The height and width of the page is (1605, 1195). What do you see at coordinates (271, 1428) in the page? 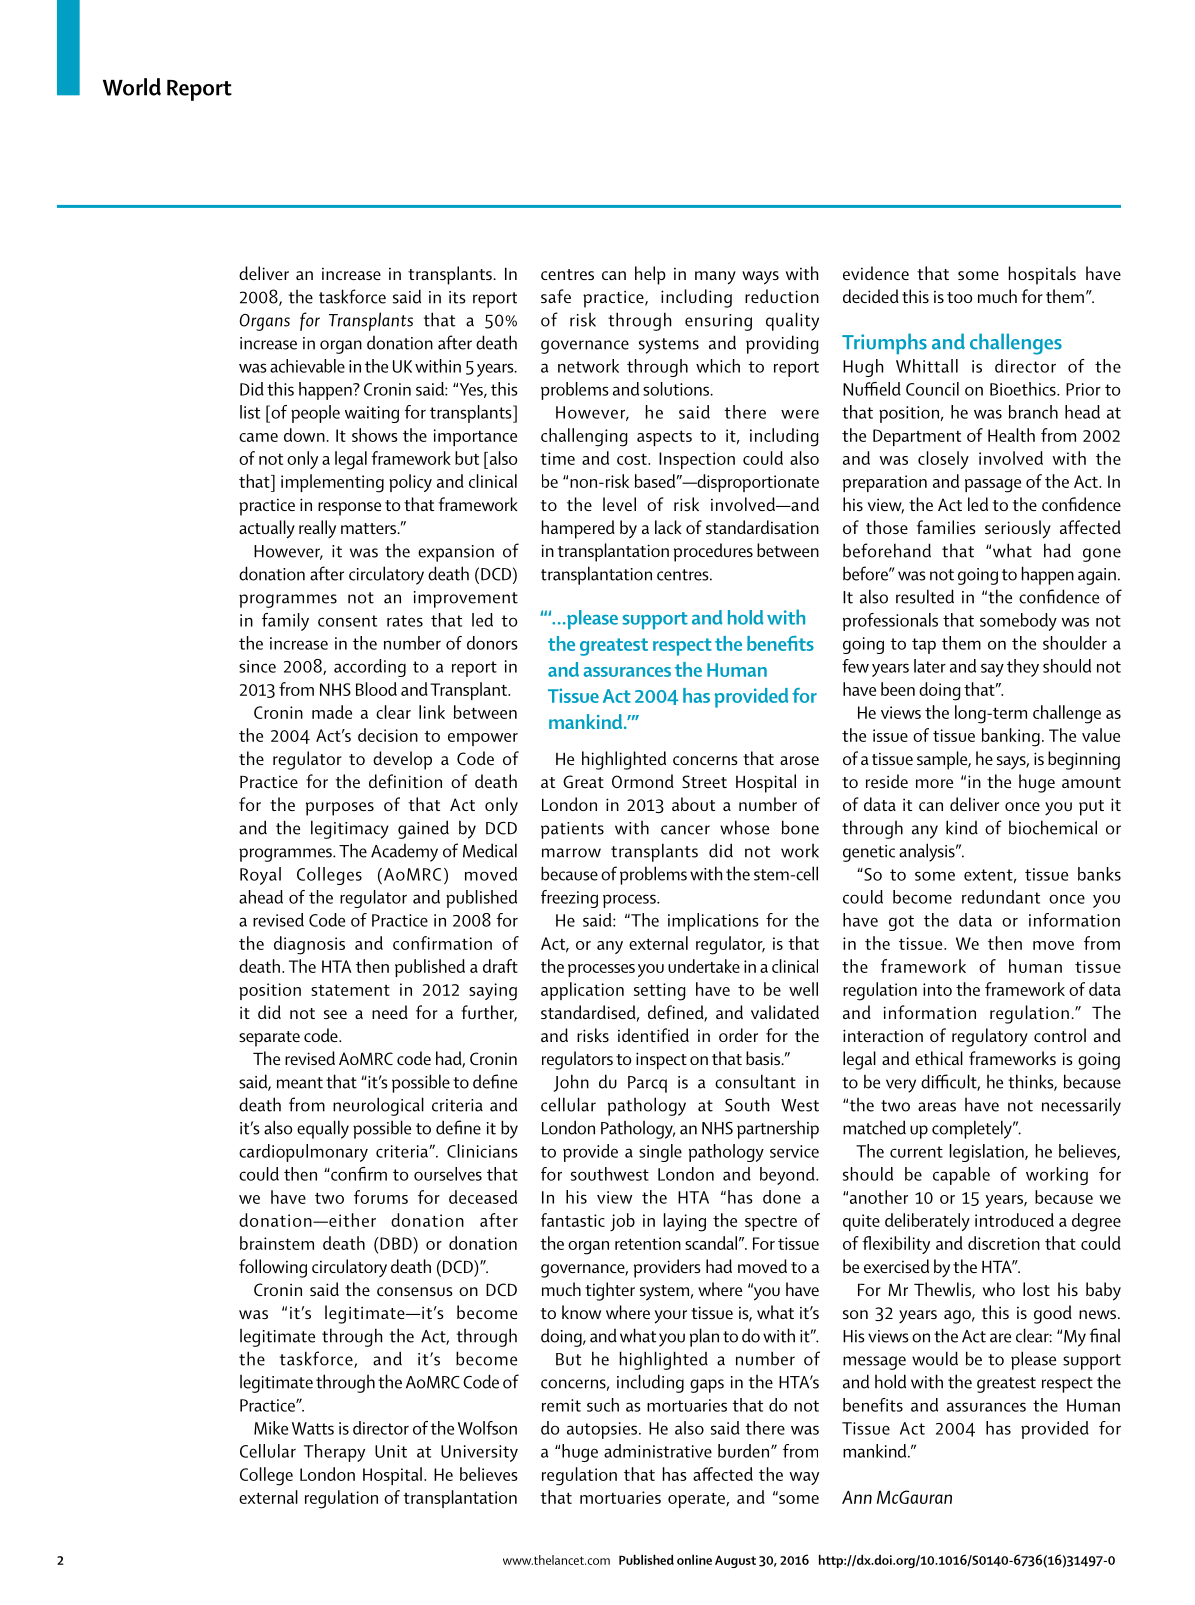
I see `Mike` at bounding box center [271, 1428].
